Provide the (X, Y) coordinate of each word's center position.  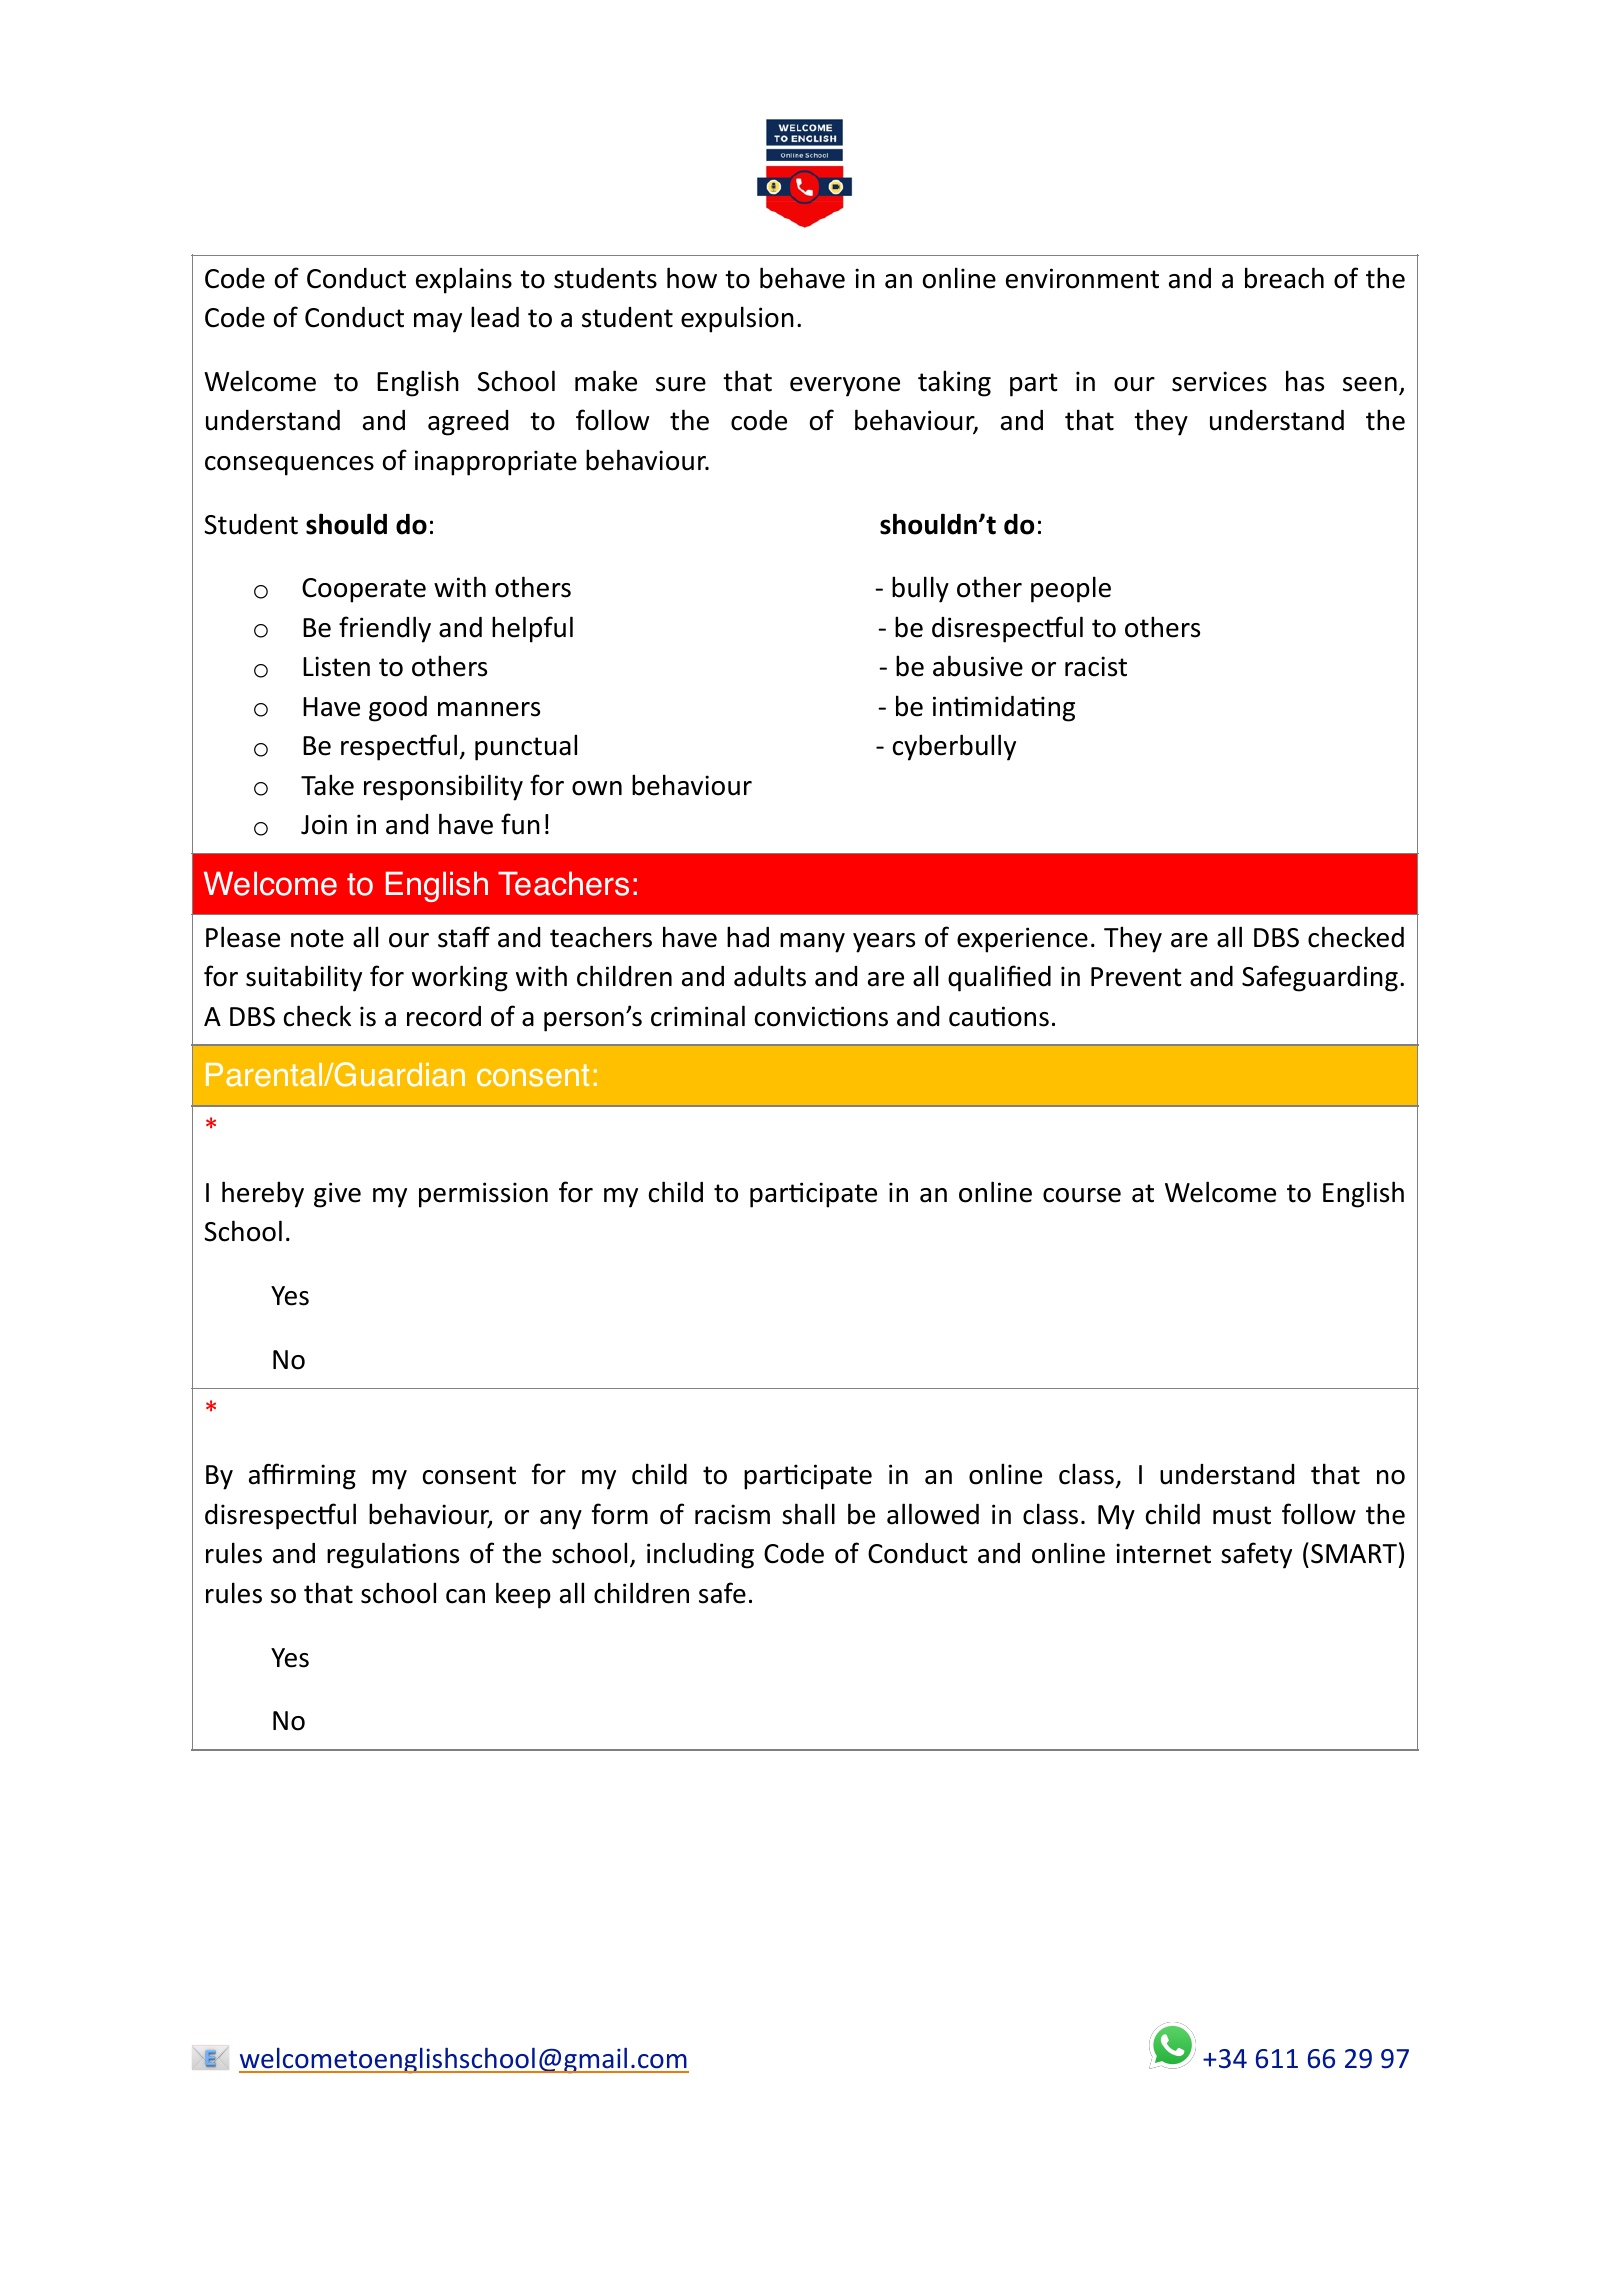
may (438, 323)
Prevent (1136, 977)
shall (808, 1514)
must (1242, 1515)
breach (1284, 278)
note (317, 938)
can (465, 1596)
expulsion (737, 319)
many (812, 943)
